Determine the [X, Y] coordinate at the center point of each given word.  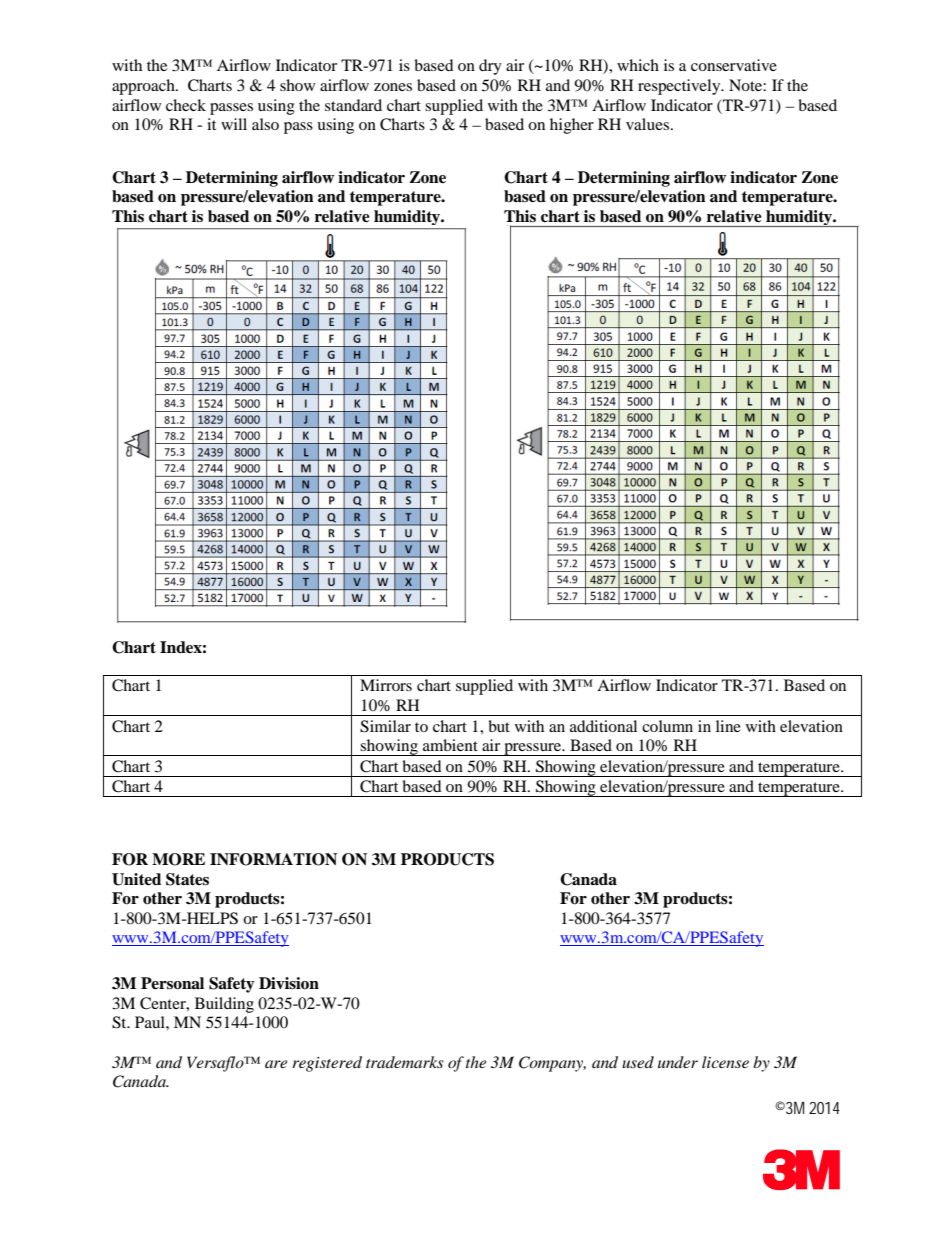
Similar [385, 726]
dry [490, 67]
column [667, 726]
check [186, 105]
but [499, 726]
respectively [680, 87]
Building [224, 1005]
